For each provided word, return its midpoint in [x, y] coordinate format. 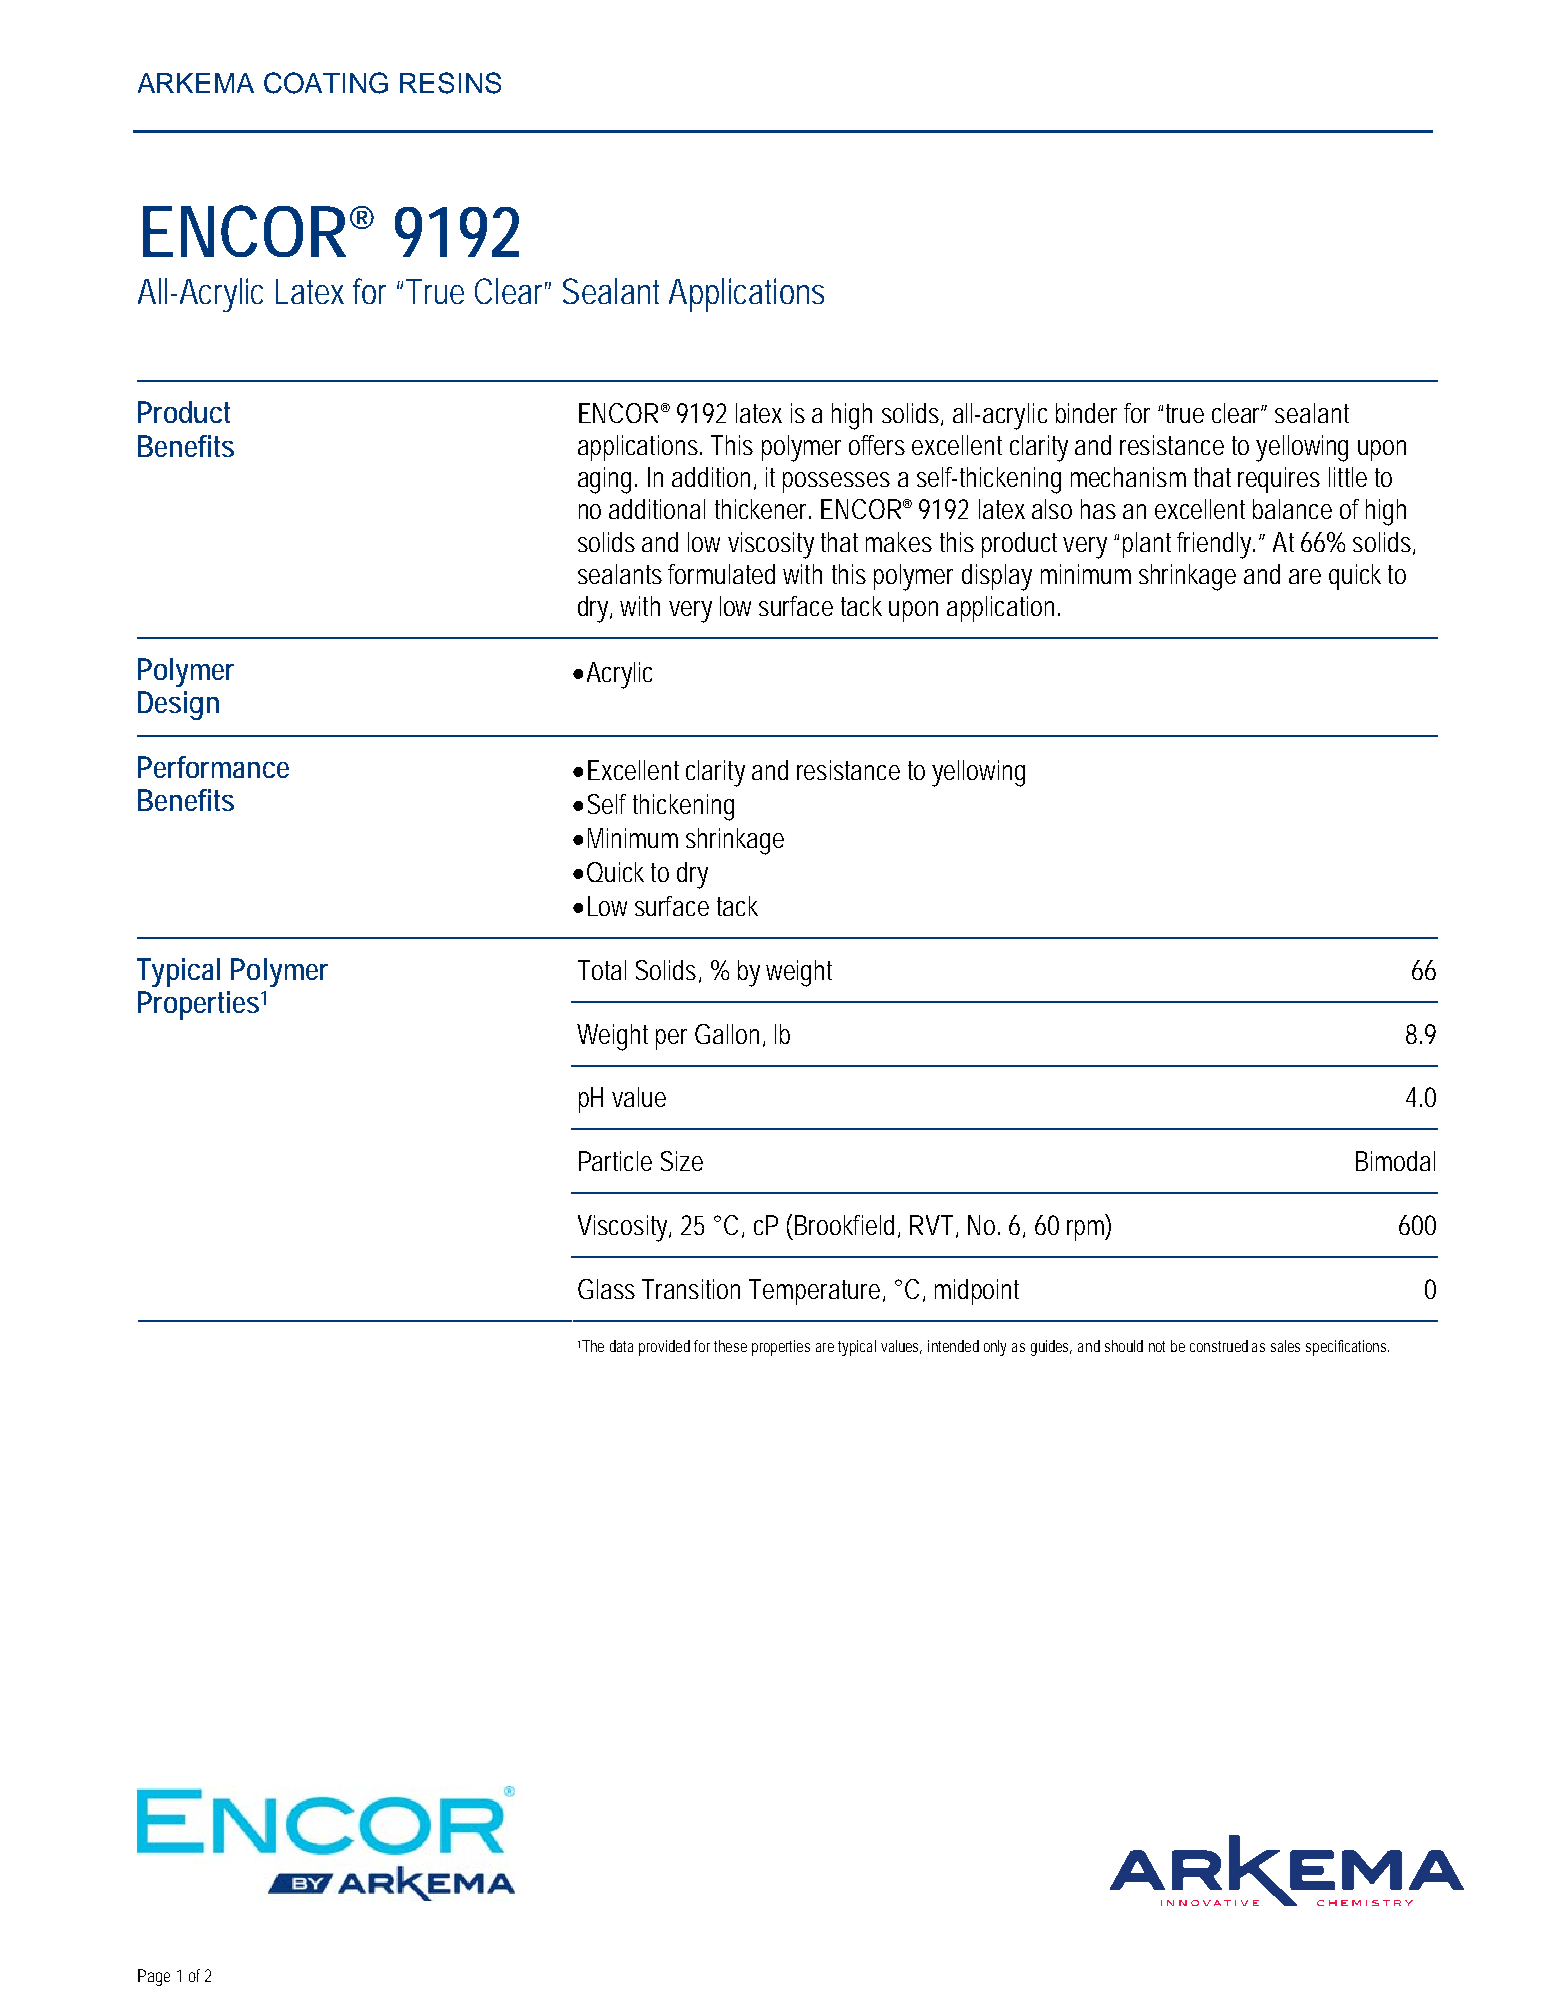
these [730, 1346]
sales [1285, 1346]
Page [154, 1977]
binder [1086, 413]
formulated [721, 574]
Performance [213, 767]
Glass [606, 1289]
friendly [1216, 545]
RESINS [450, 83]
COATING [326, 83]
